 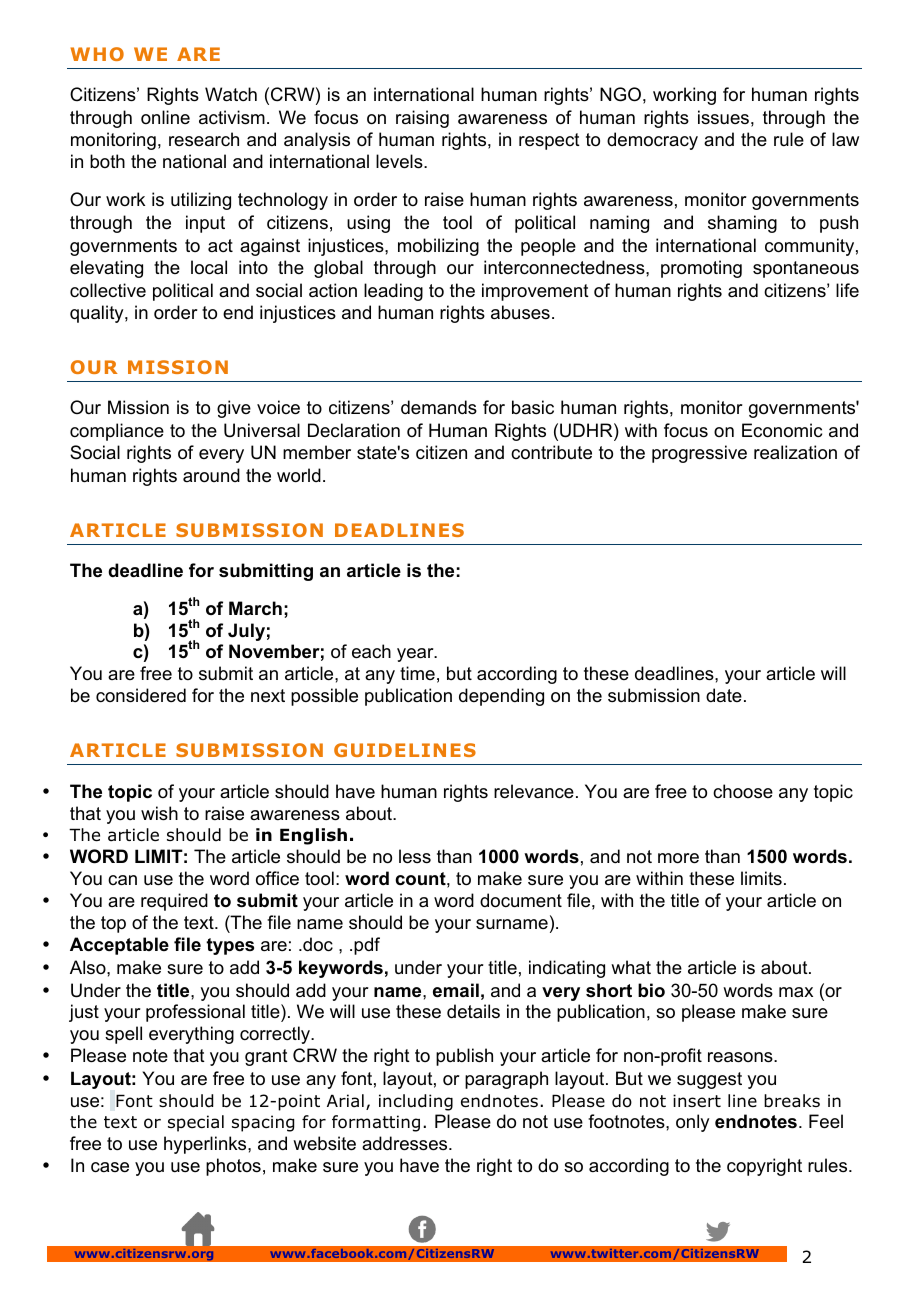 What do you see at coordinates (416, 655) in the screenshot?
I see `year` at bounding box center [416, 655].
